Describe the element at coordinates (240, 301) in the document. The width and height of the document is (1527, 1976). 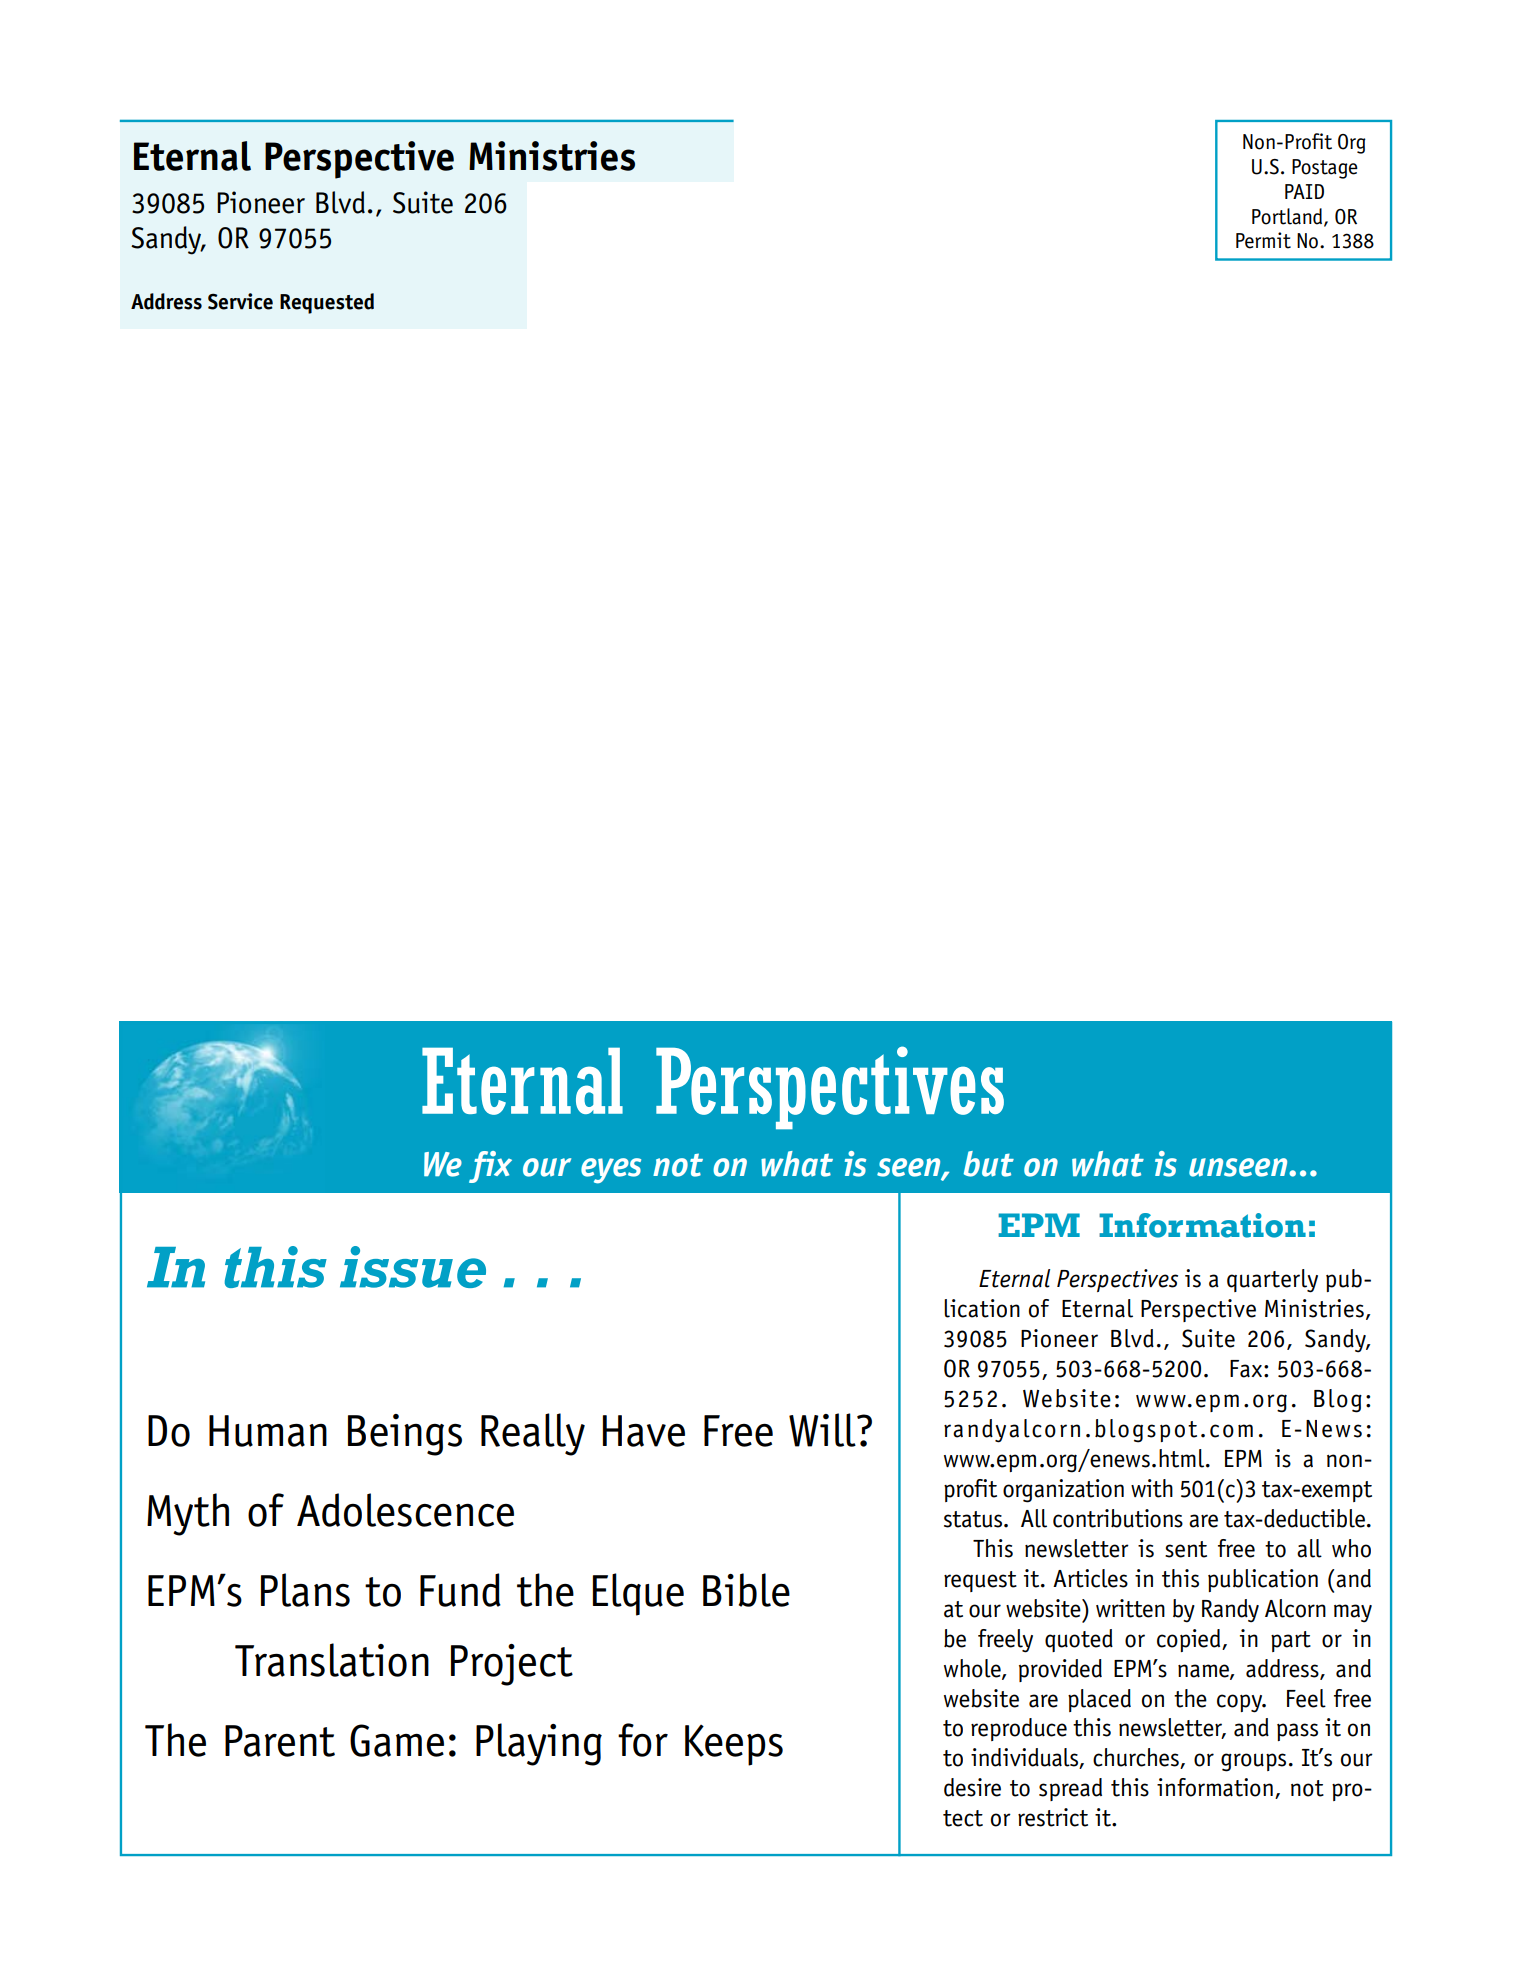
I see `Service` at that location.
